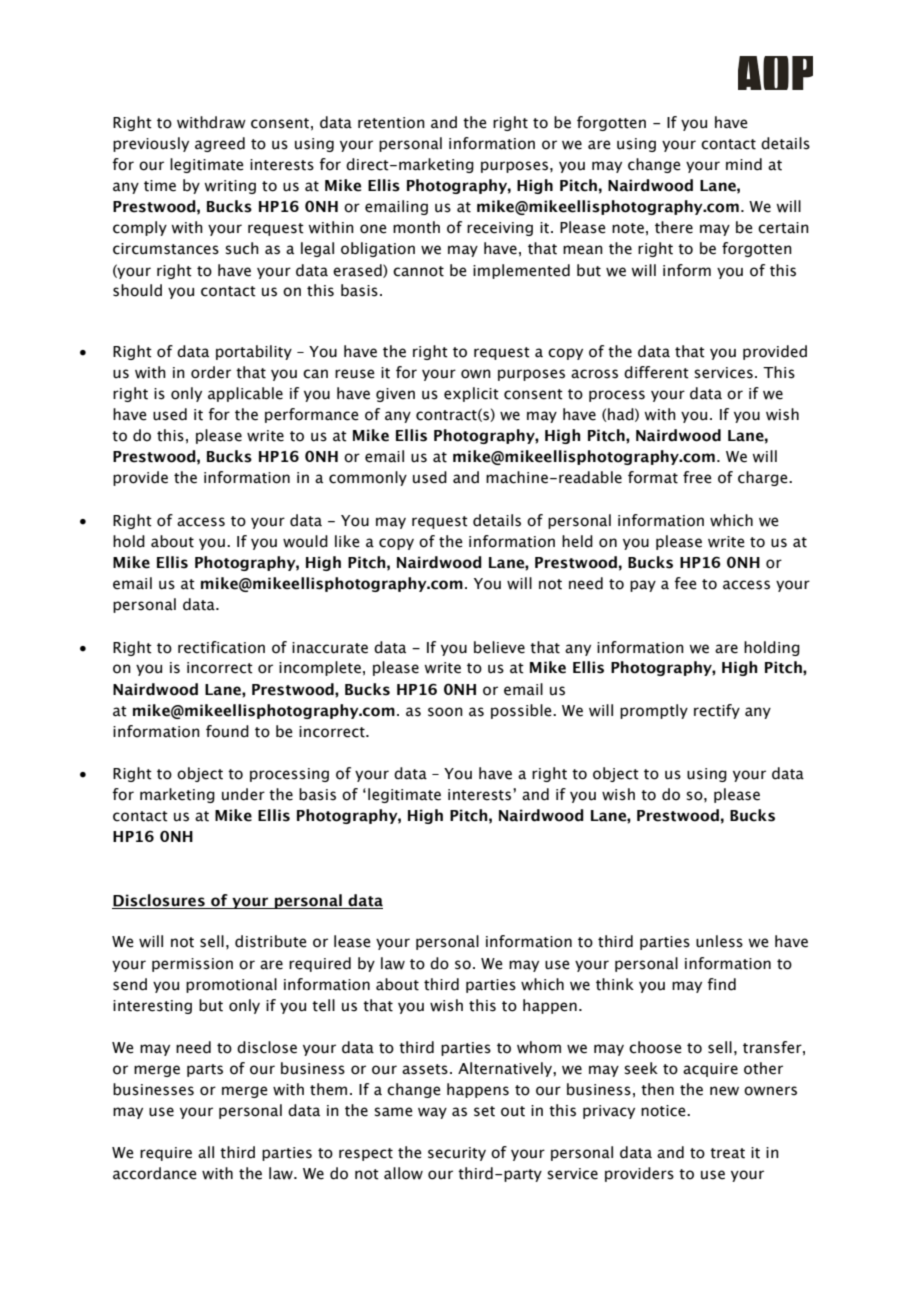 This image has width=924, height=1308. What do you see at coordinates (211, 372) in the image?
I see `order` at bounding box center [211, 372].
